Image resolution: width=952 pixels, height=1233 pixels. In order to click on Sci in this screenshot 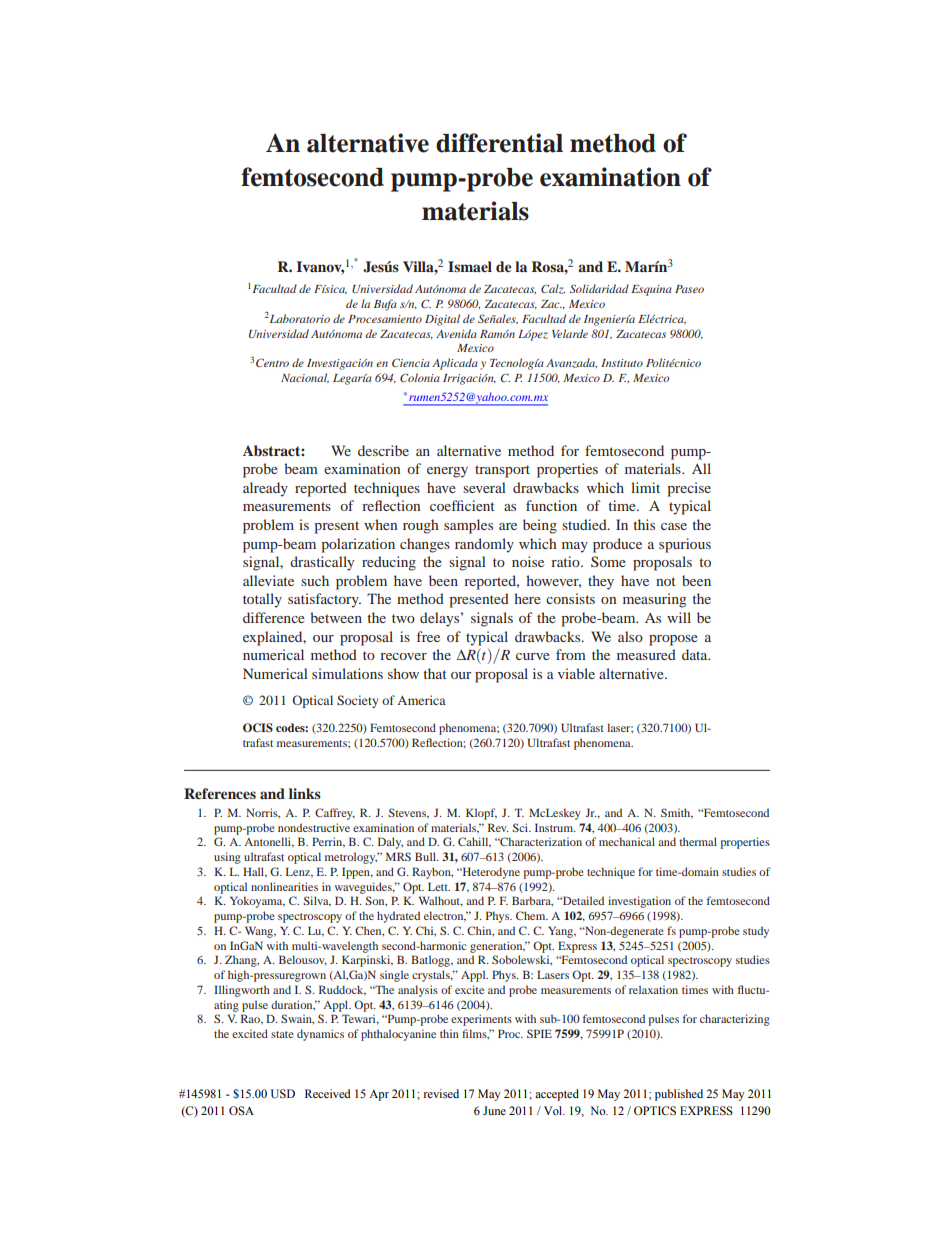, I will do `click(521, 827)`.
